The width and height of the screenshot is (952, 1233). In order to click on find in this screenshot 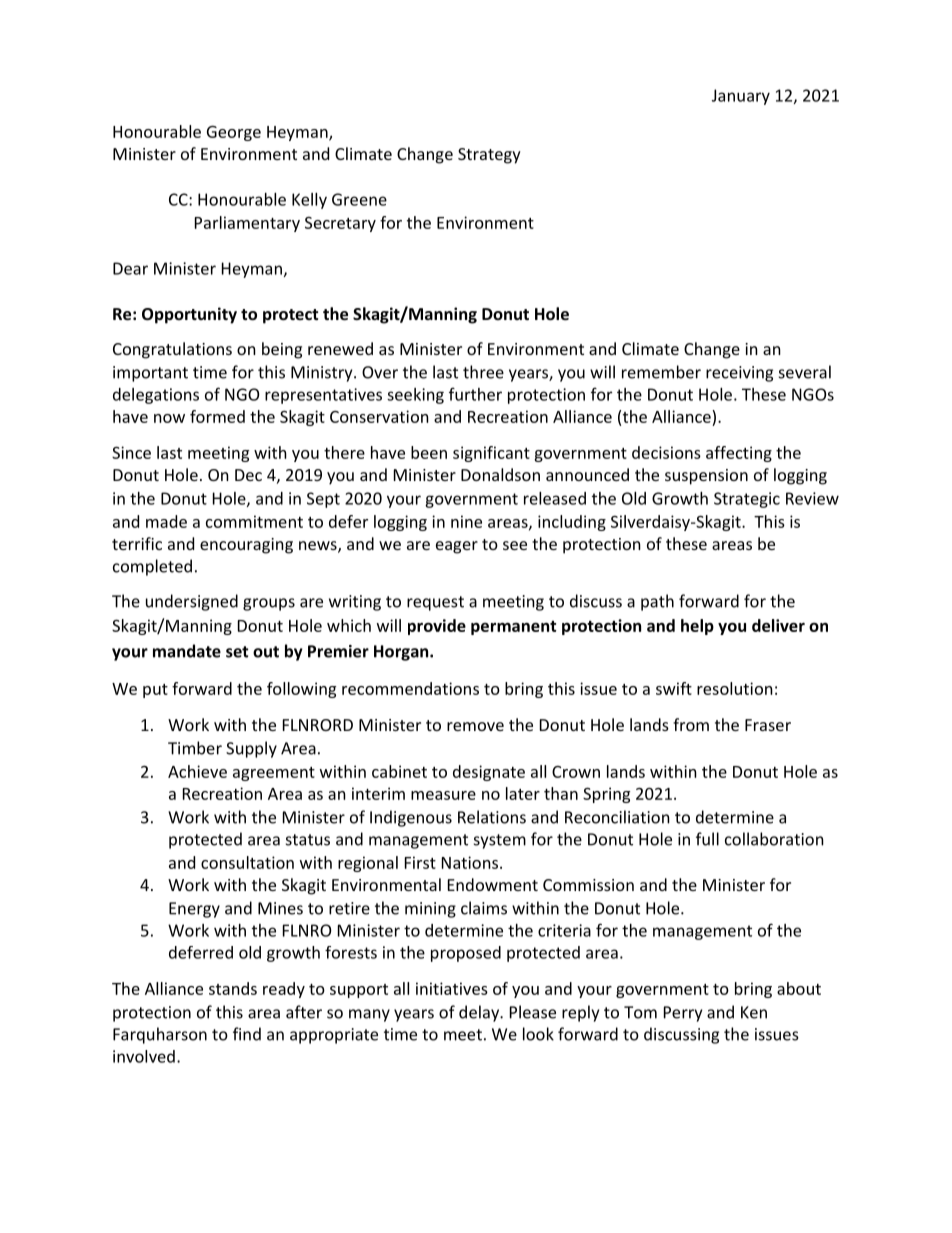, I will do `click(247, 1034)`.
